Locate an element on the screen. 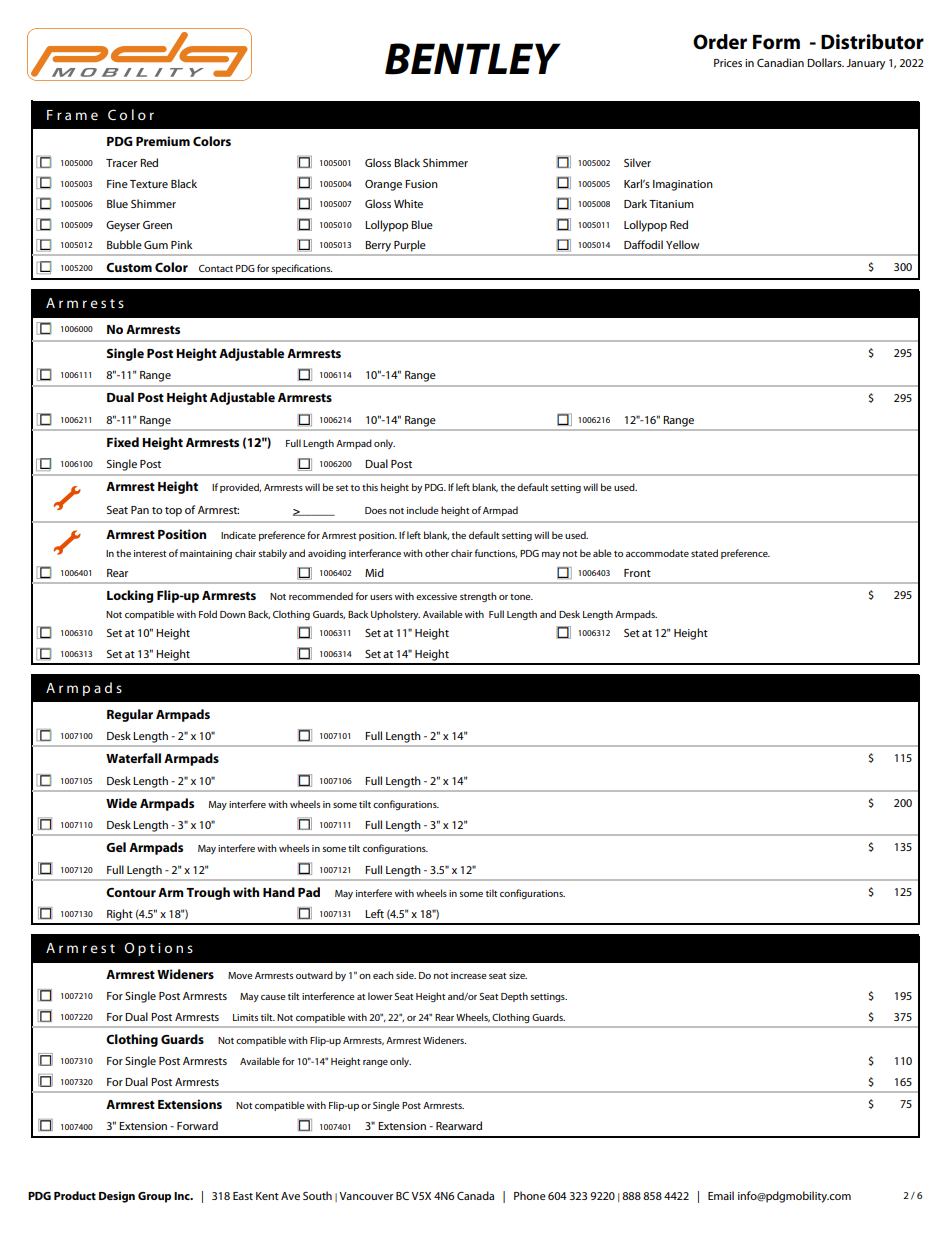  Waterfall is located at coordinates (133, 758).
